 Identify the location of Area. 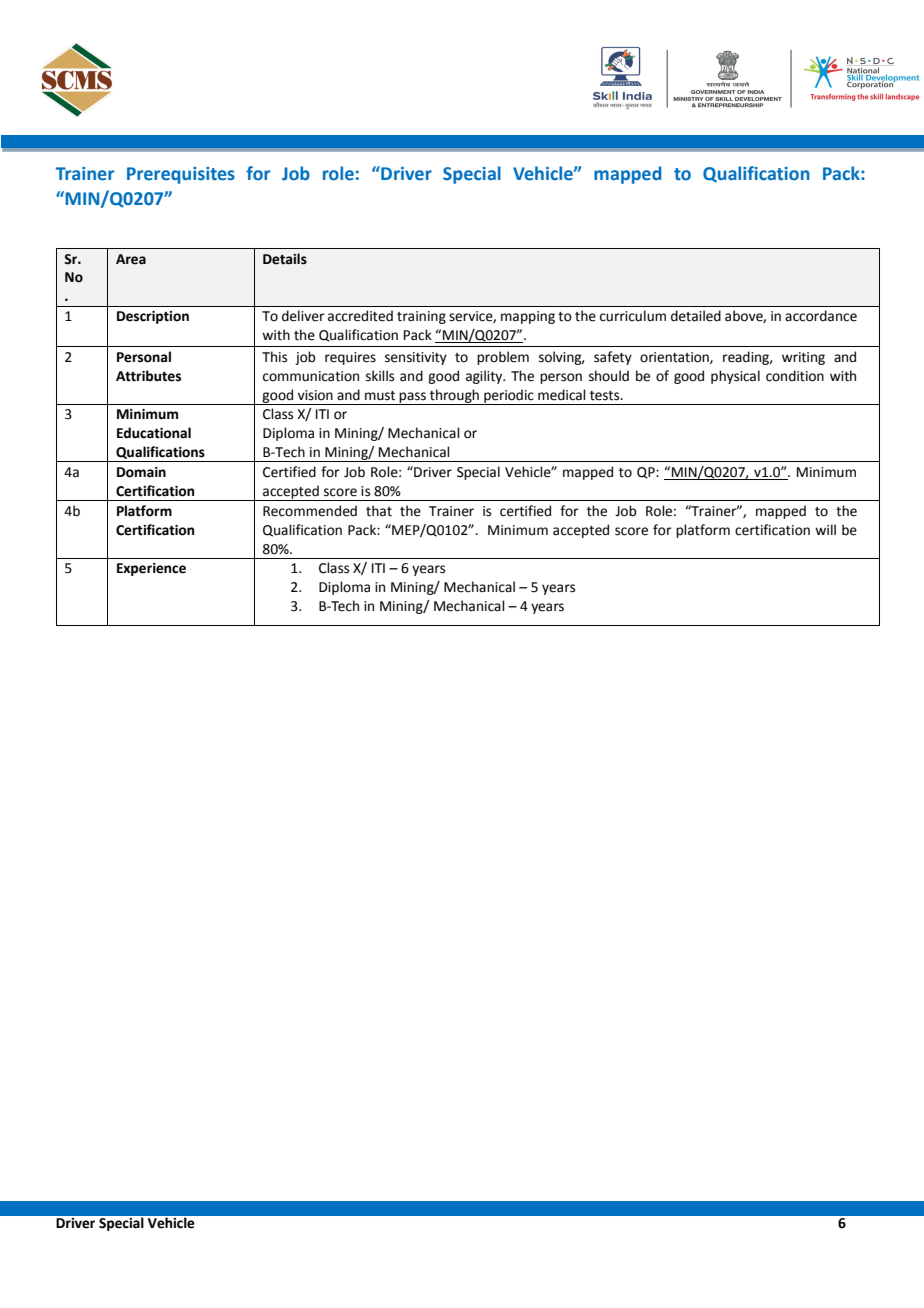
(131, 259).
